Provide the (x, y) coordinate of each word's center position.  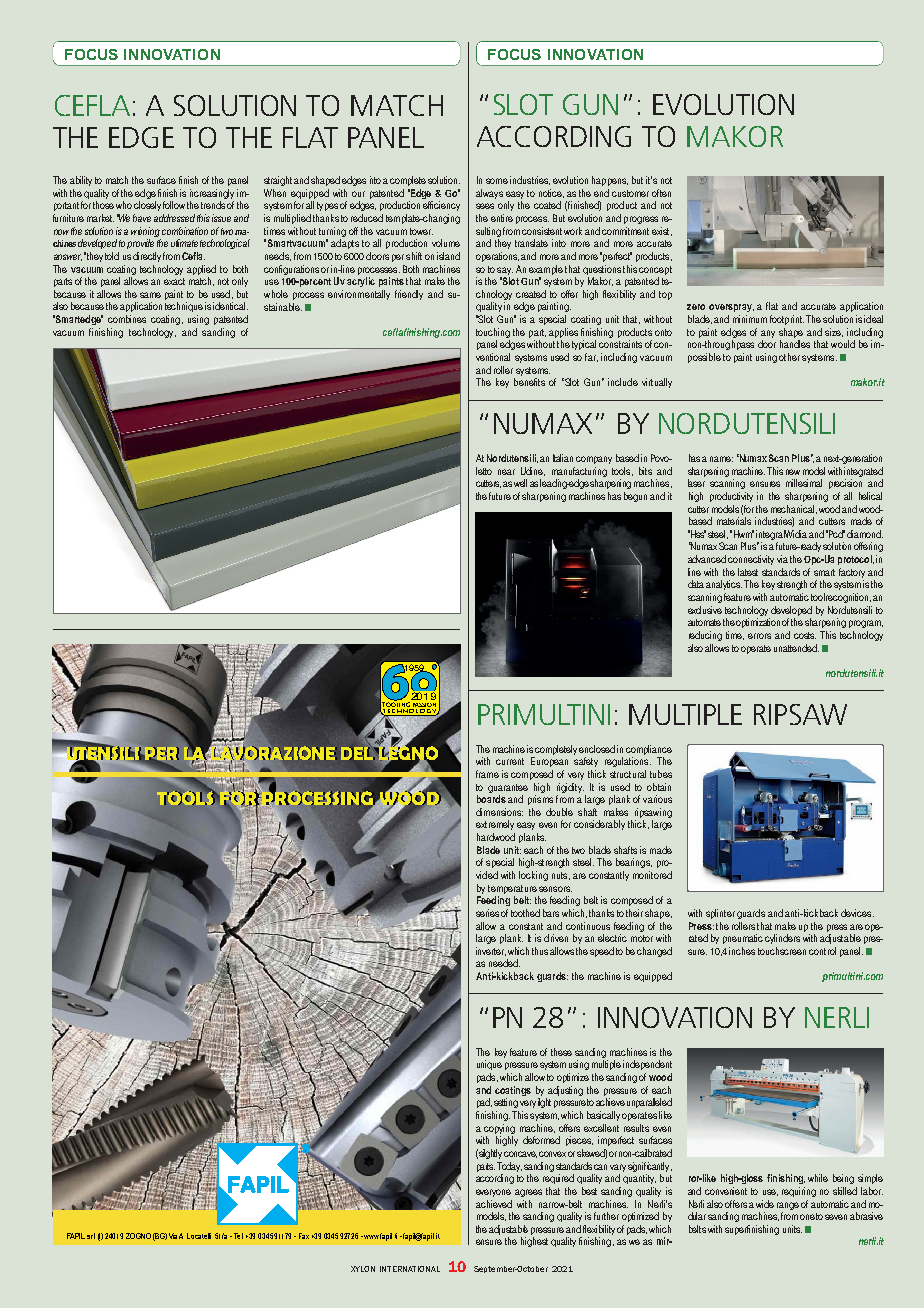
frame (487, 774)
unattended (796, 648)
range (788, 1206)
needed (504, 963)
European (549, 762)
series (487, 913)
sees (485, 206)
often (661, 193)
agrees (528, 1193)
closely (147, 206)
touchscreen (782, 951)
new (793, 472)
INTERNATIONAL (410, 1269)
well (520, 483)
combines (127, 319)
